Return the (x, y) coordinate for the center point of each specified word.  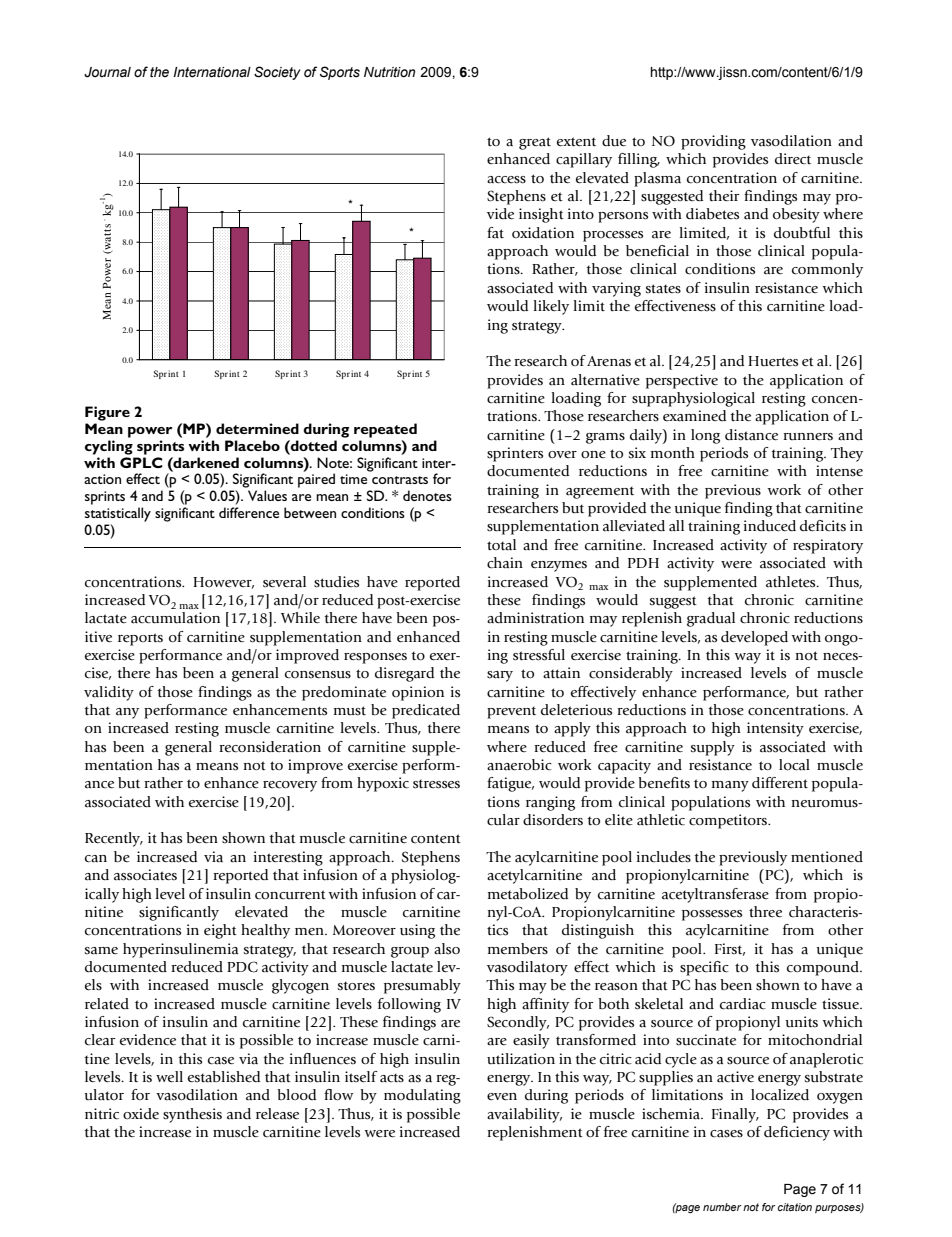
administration (535, 618)
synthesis (192, 1115)
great (535, 143)
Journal (107, 72)
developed (754, 638)
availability (524, 1115)
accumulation (175, 618)
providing (713, 142)
